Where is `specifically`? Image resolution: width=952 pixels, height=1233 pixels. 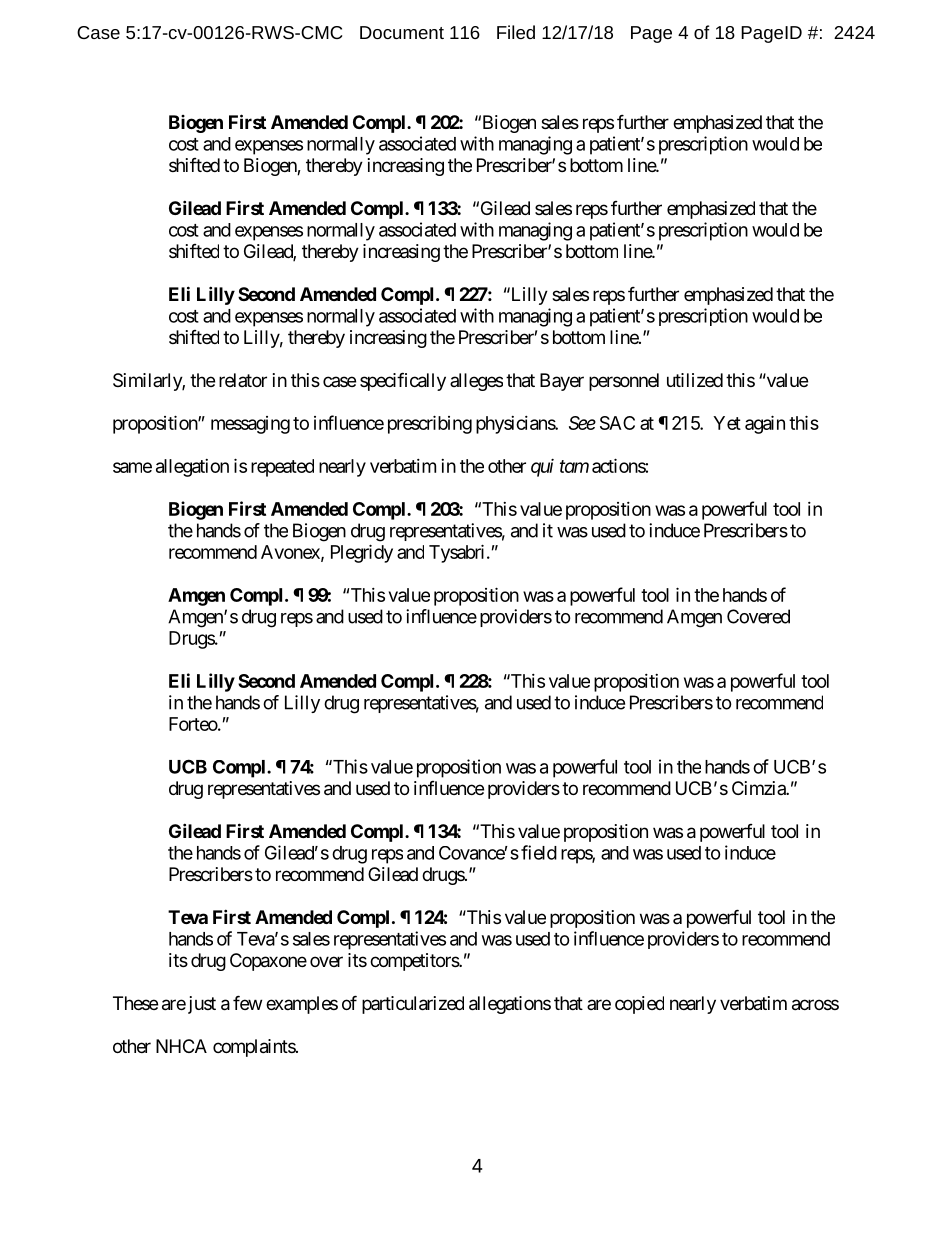
specifically is located at coordinates (403, 381).
